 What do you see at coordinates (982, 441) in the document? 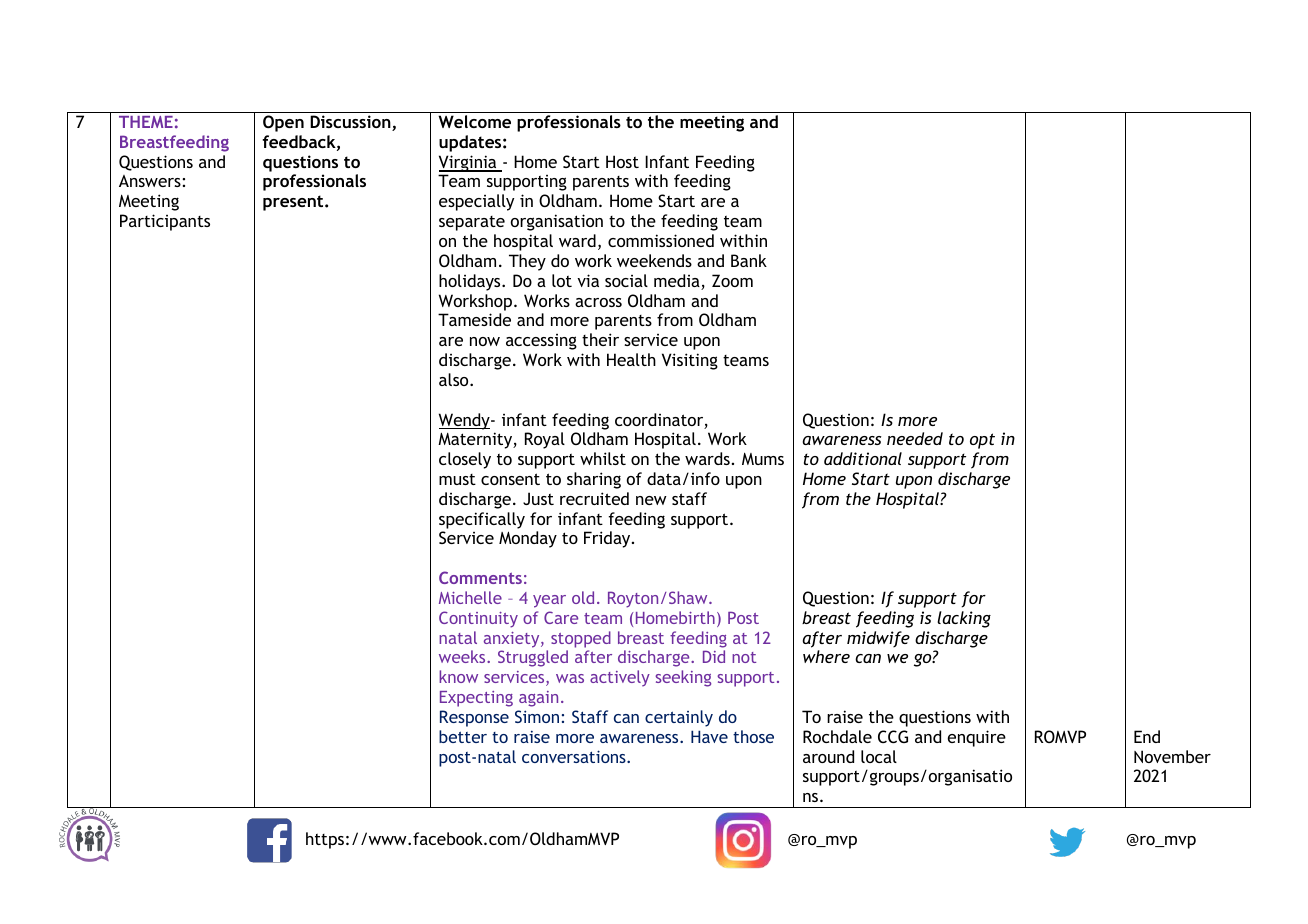
I see `opt` at bounding box center [982, 441].
